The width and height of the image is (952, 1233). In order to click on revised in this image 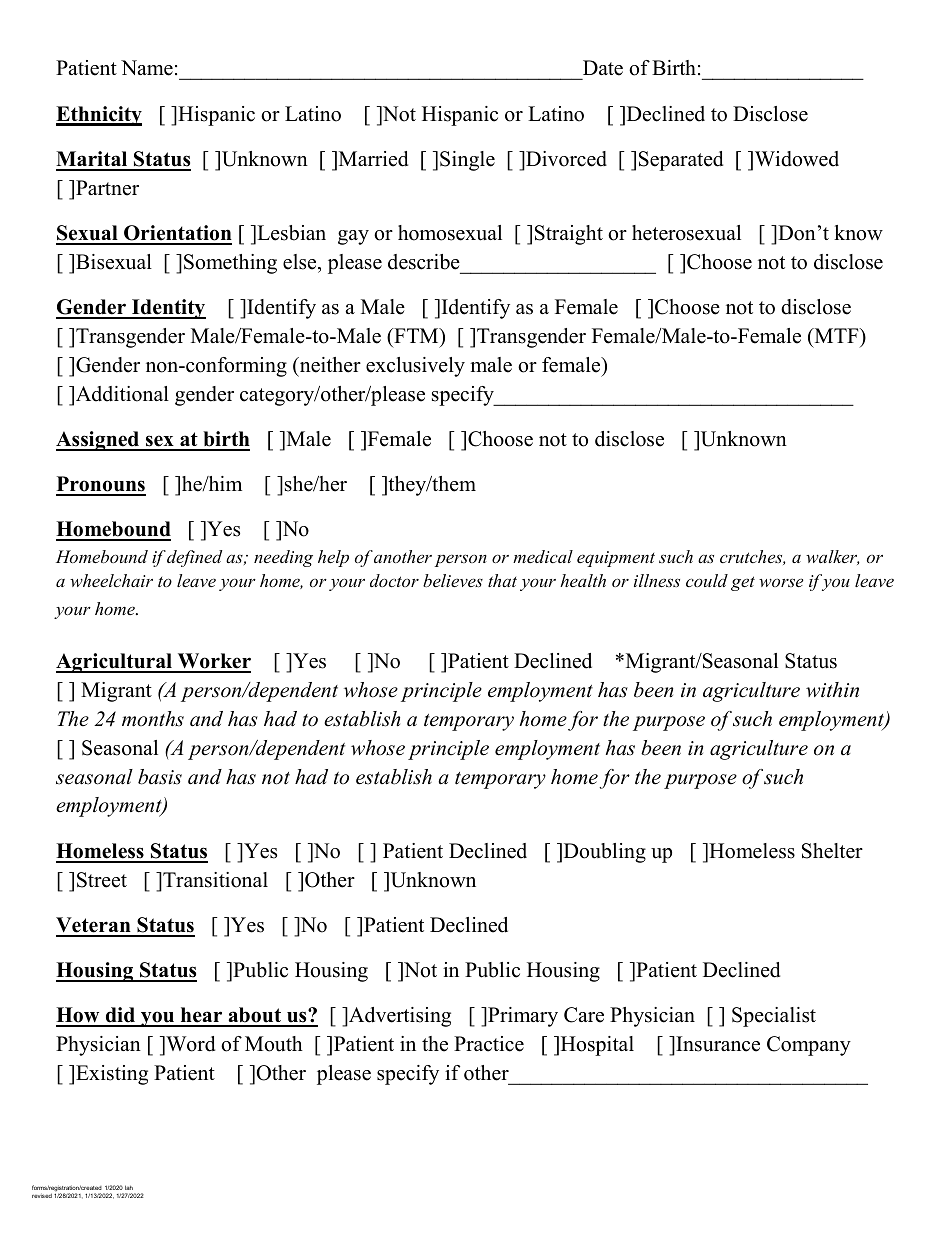, I will do `click(42, 1195)`.
